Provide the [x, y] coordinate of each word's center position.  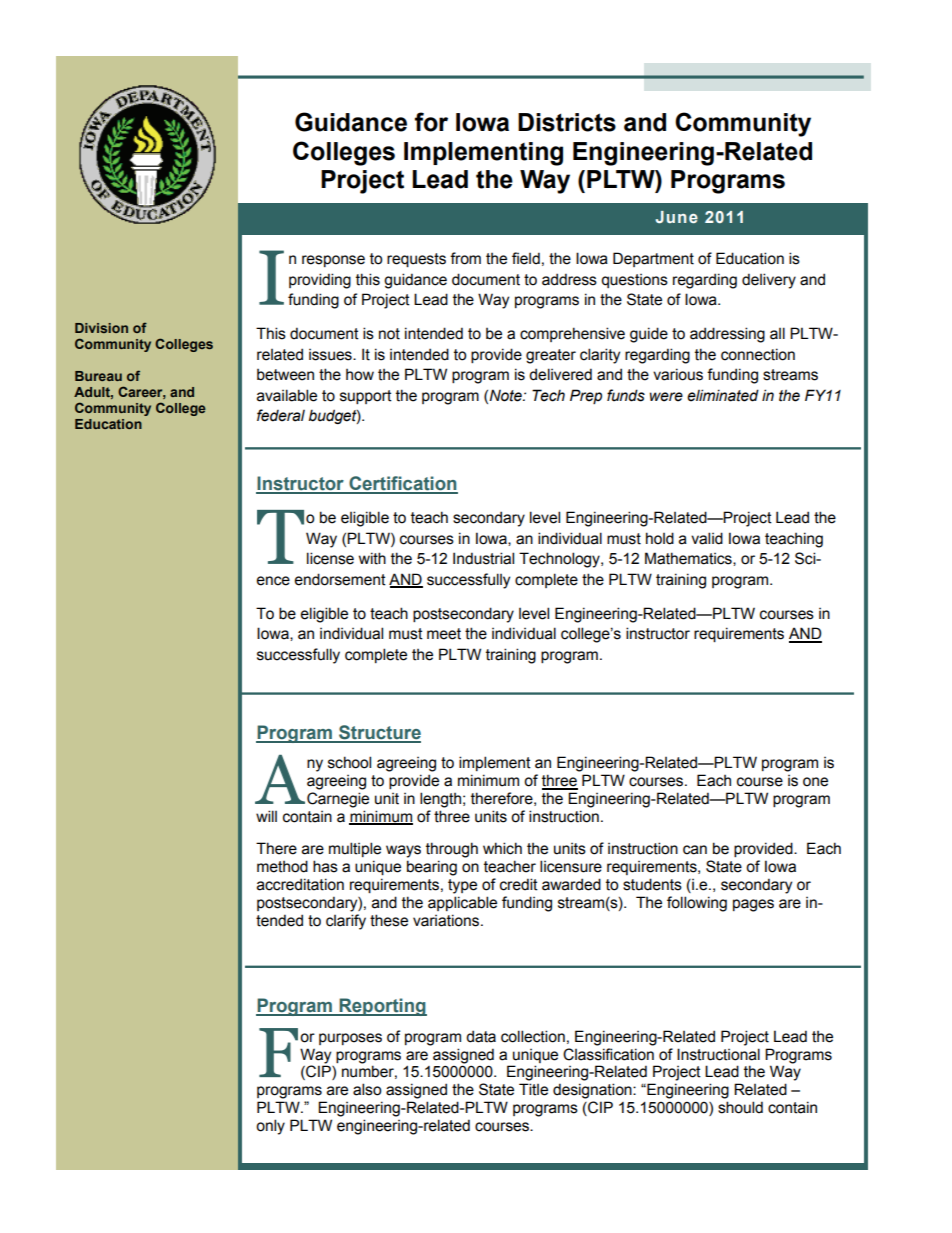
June [677, 217]
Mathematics [689, 559]
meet [444, 634]
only [270, 1127]
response [333, 261]
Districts [567, 122]
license [330, 558]
